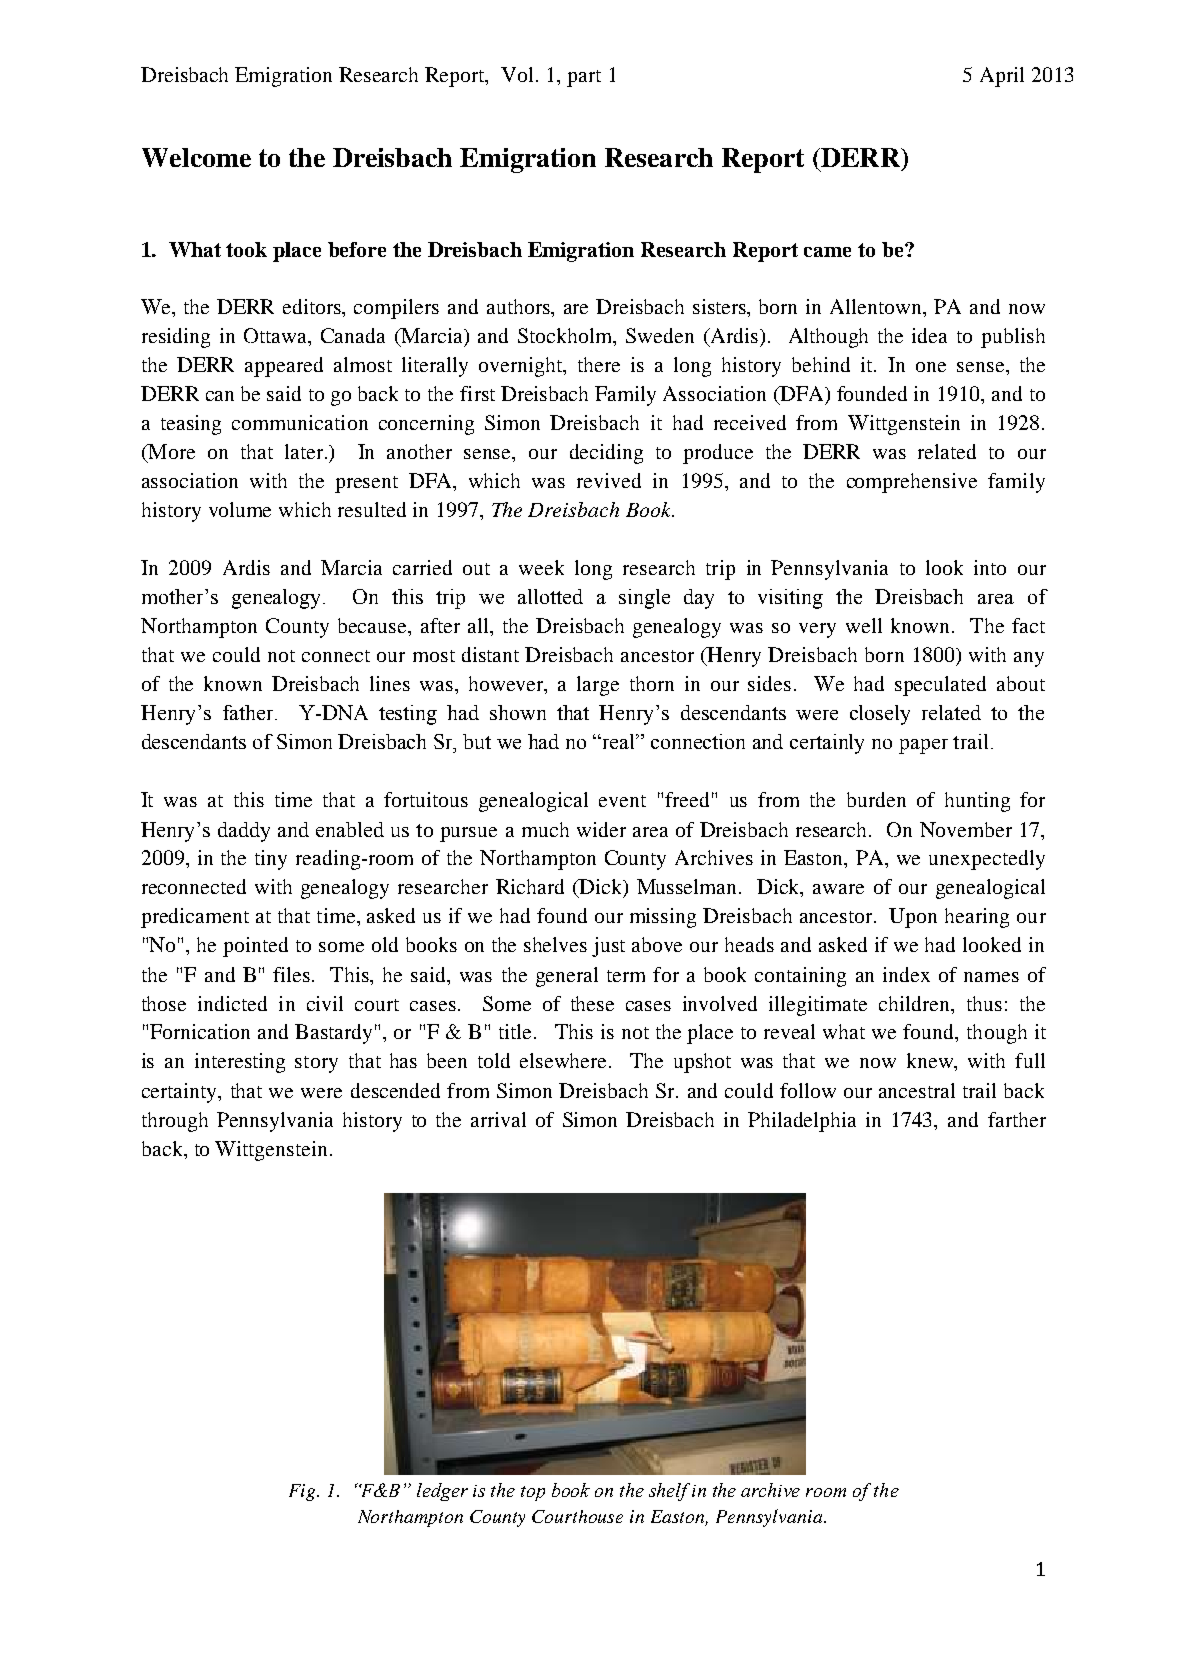  What do you see at coordinates (923, 746) in the screenshot?
I see `paper` at bounding box center [923, 746].
